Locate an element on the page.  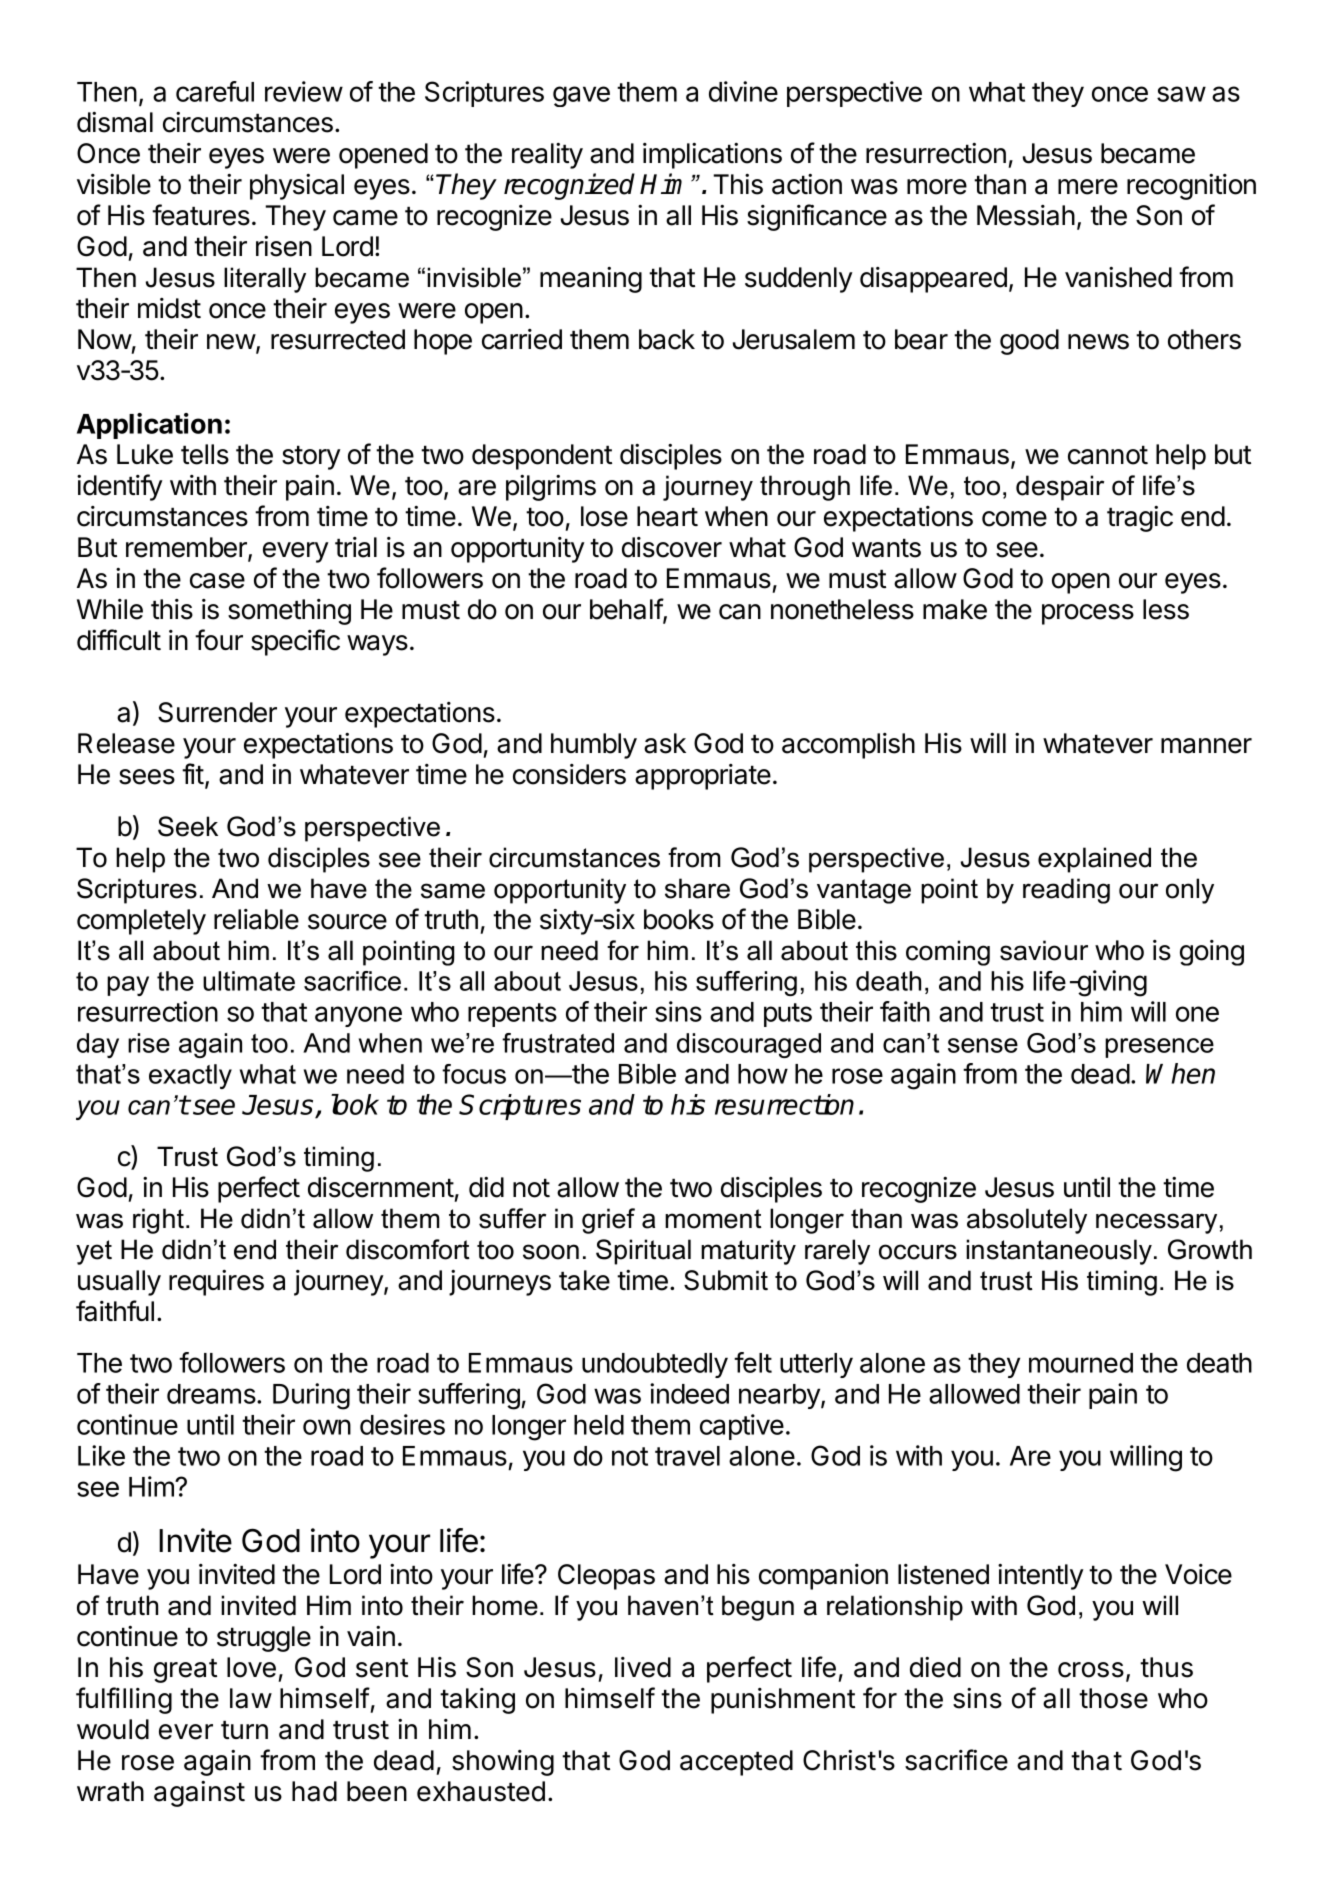
reliable is located at coordinates (256, 919).
